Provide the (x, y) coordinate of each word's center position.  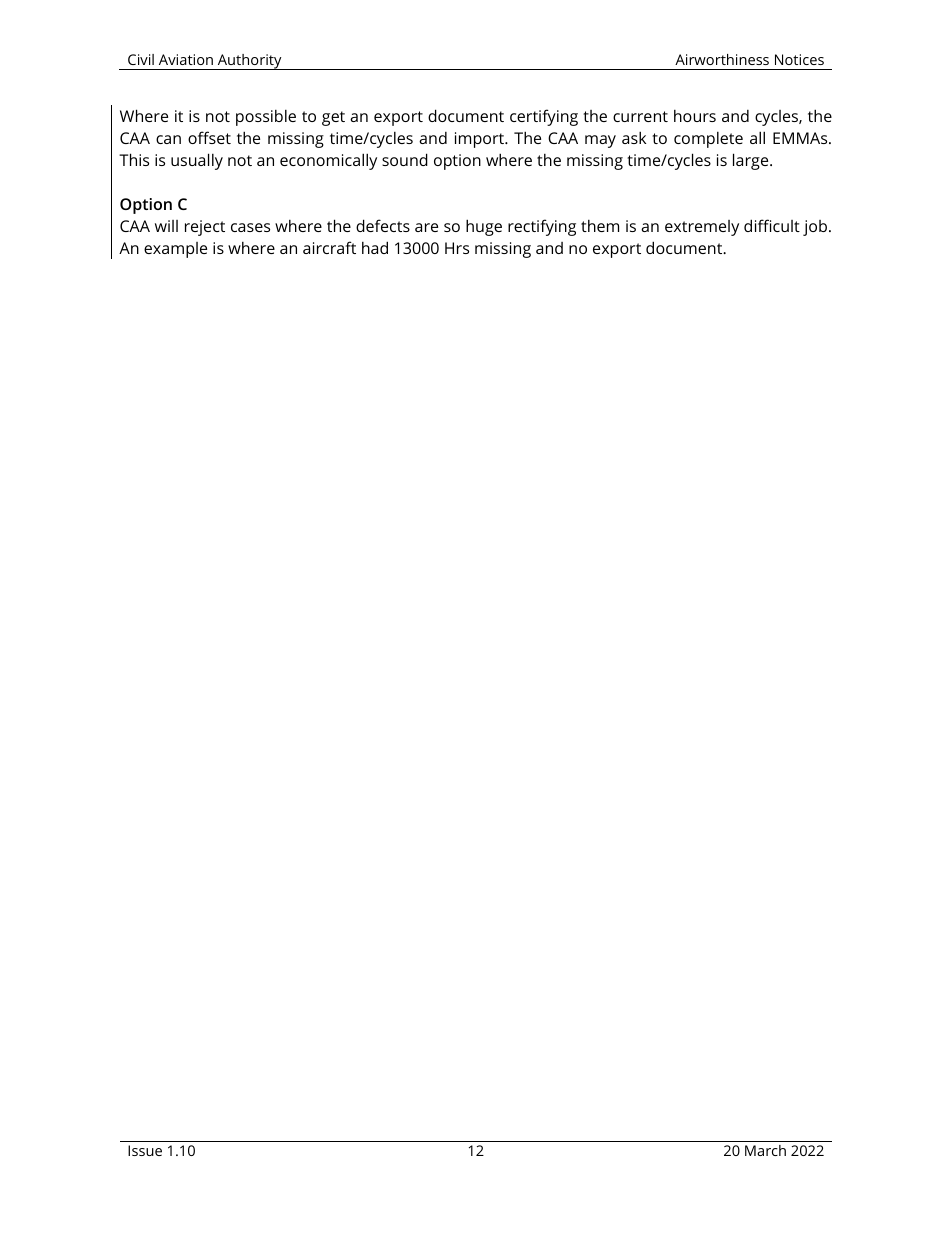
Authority (249, 62)
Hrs (457, 248)
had (375, 247)
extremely (702, 228)
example (175, 250)
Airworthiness (722, 59)
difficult (772, 225)
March (765, 1150)
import (481, 140)
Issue (145, 1150)
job (816, 228)
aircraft (329, 247)
